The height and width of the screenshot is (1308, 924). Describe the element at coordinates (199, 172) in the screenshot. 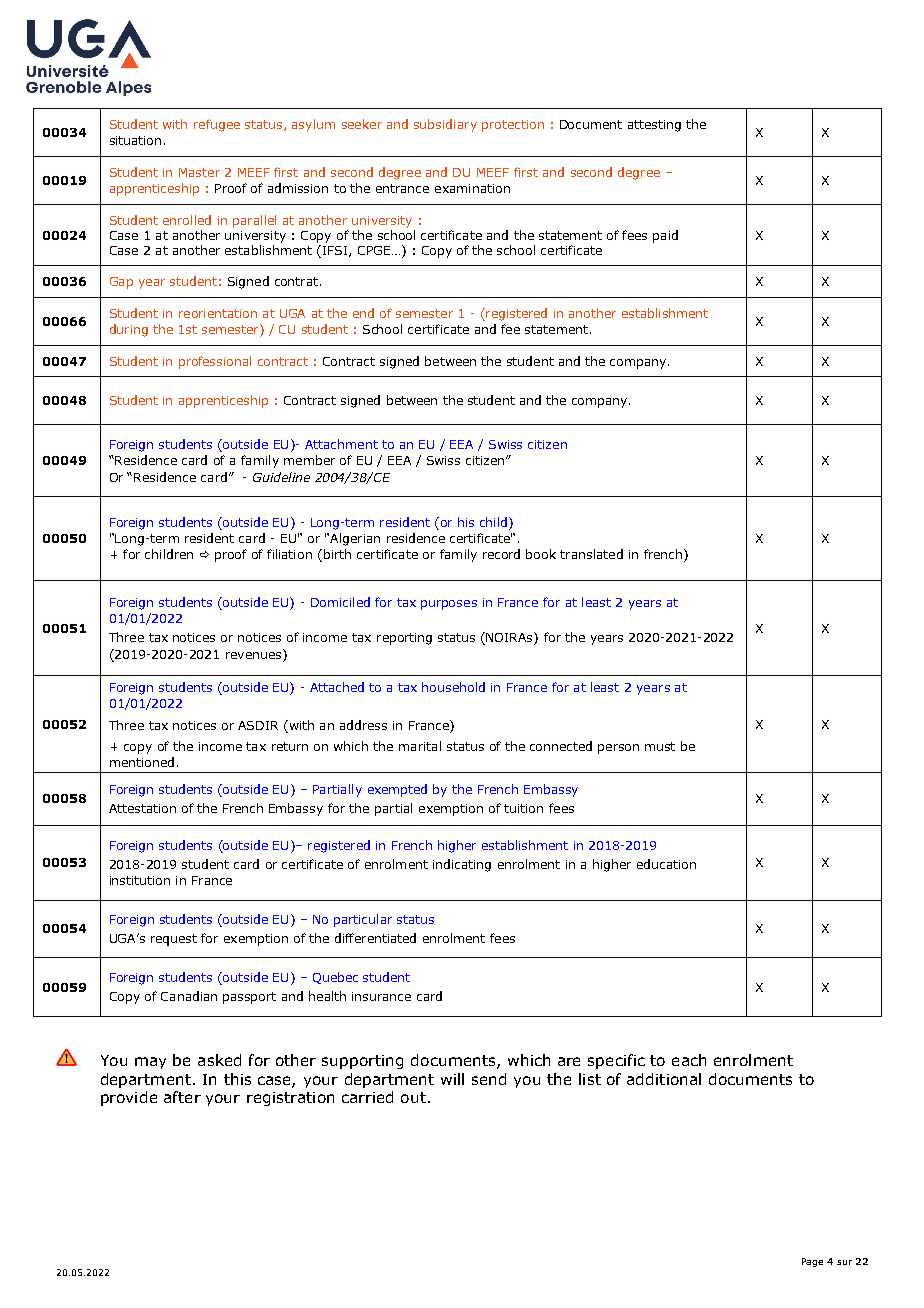

I see `Master` at that location.
